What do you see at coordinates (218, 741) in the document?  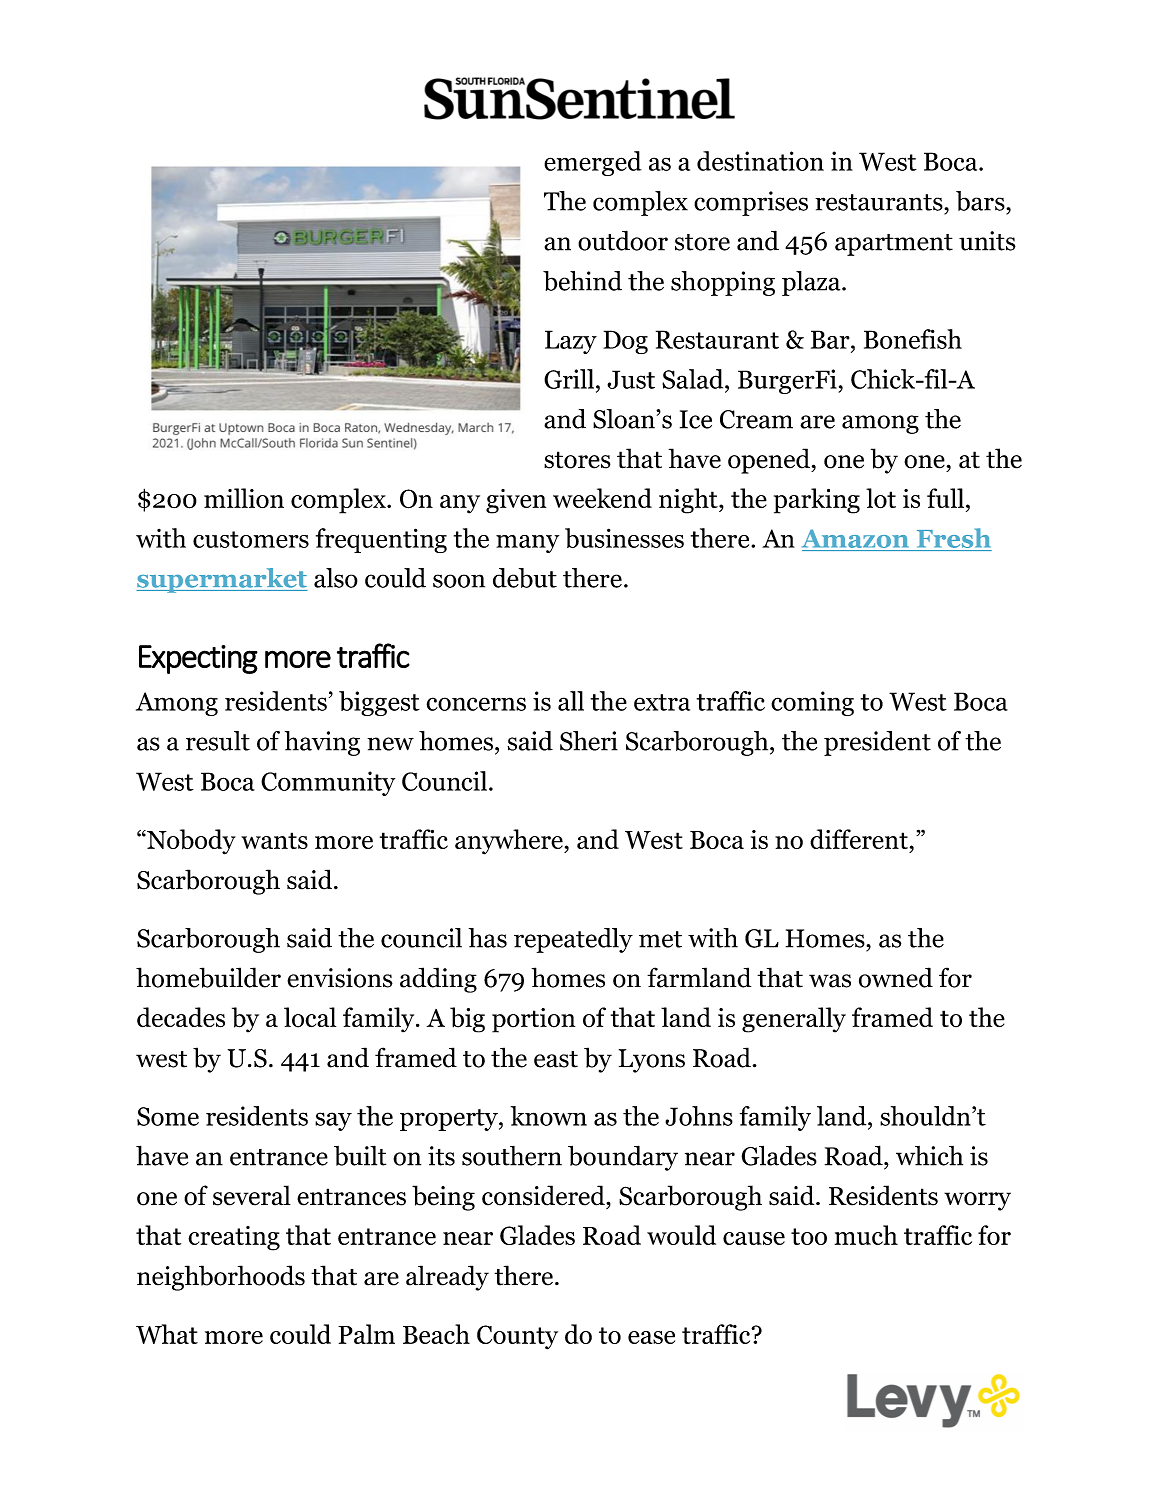 I see `result` at bounding box center [218, 741].
